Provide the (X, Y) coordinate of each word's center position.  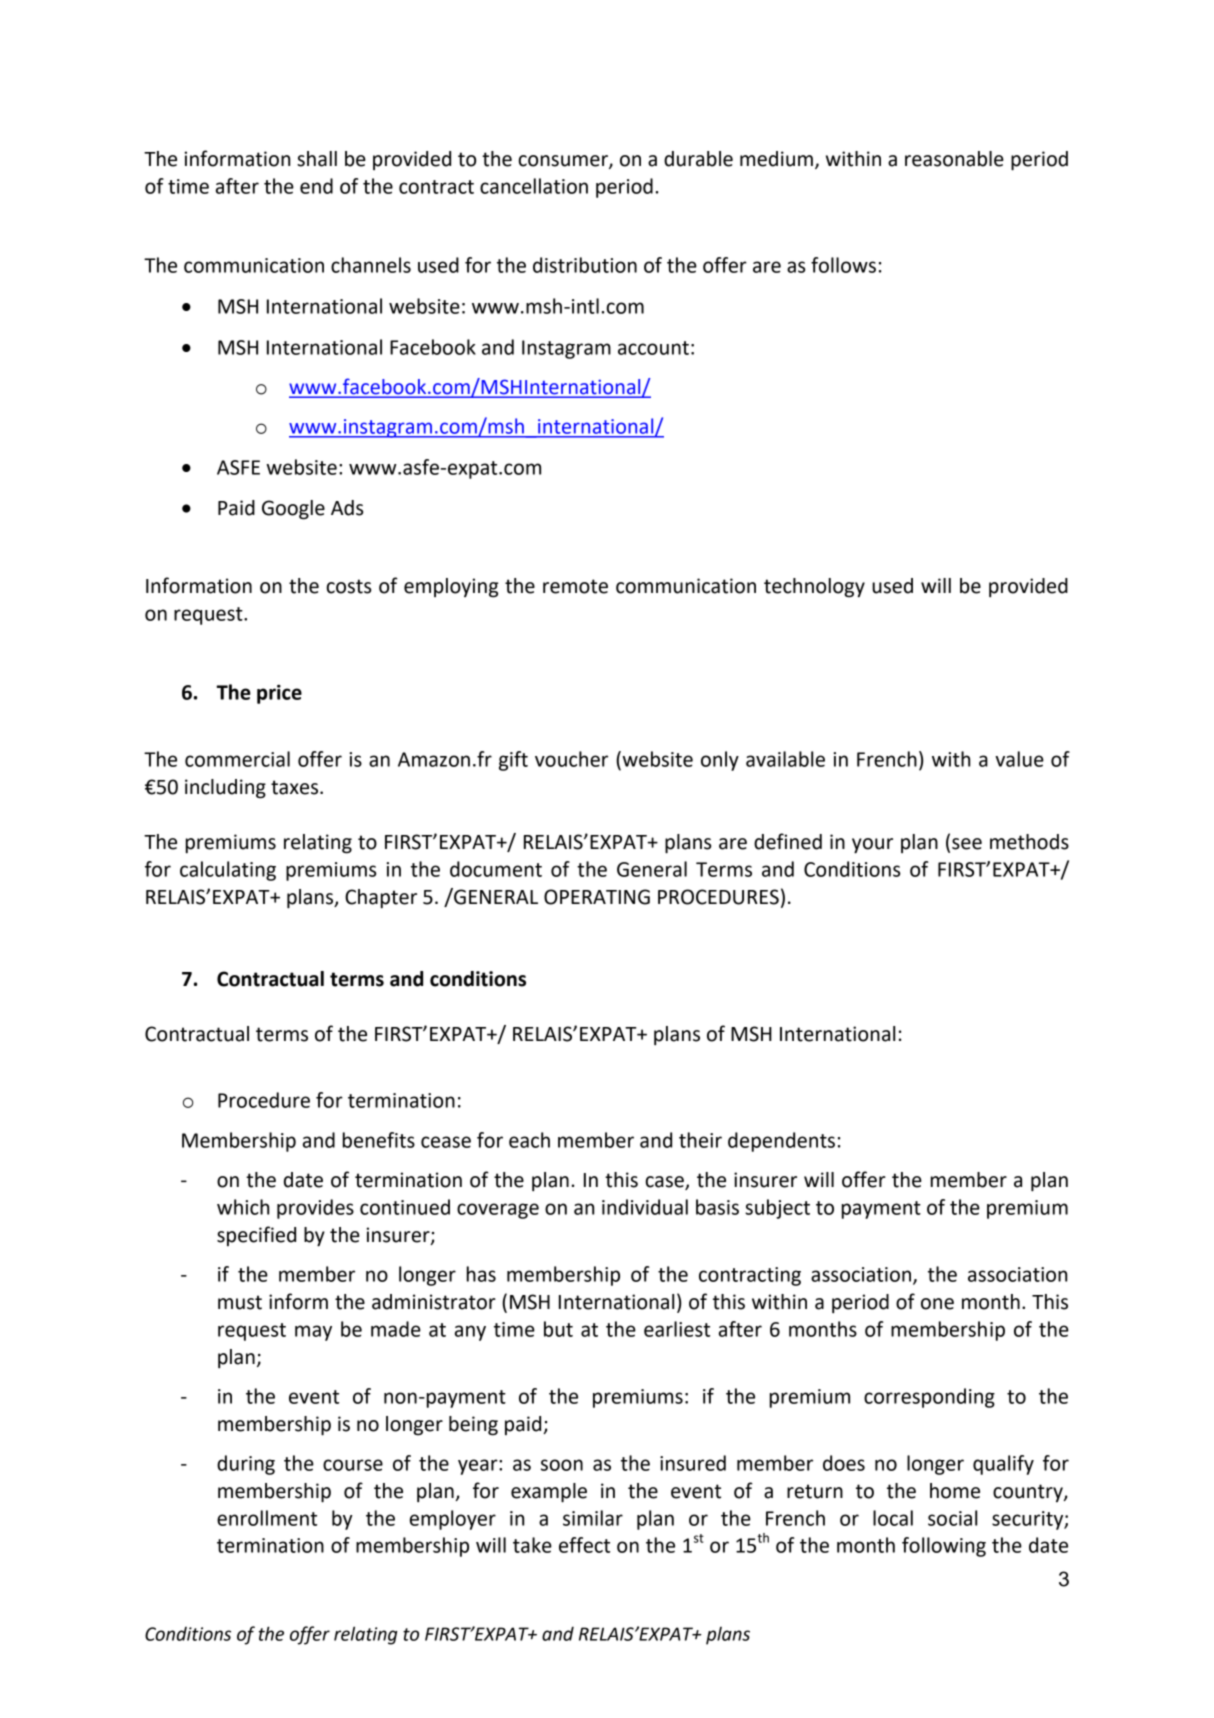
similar (593, 1518)
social (952, 1518)
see (967, 844)
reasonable (954, 159)
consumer (564, 162)
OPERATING (597, 897)
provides (315, 1209)
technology (814, 588)
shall (317, 159)
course (353, 1465)
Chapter (381, 899)
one (937, 1304)
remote (575, 586)
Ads (347, 508)
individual (645, 1207)
